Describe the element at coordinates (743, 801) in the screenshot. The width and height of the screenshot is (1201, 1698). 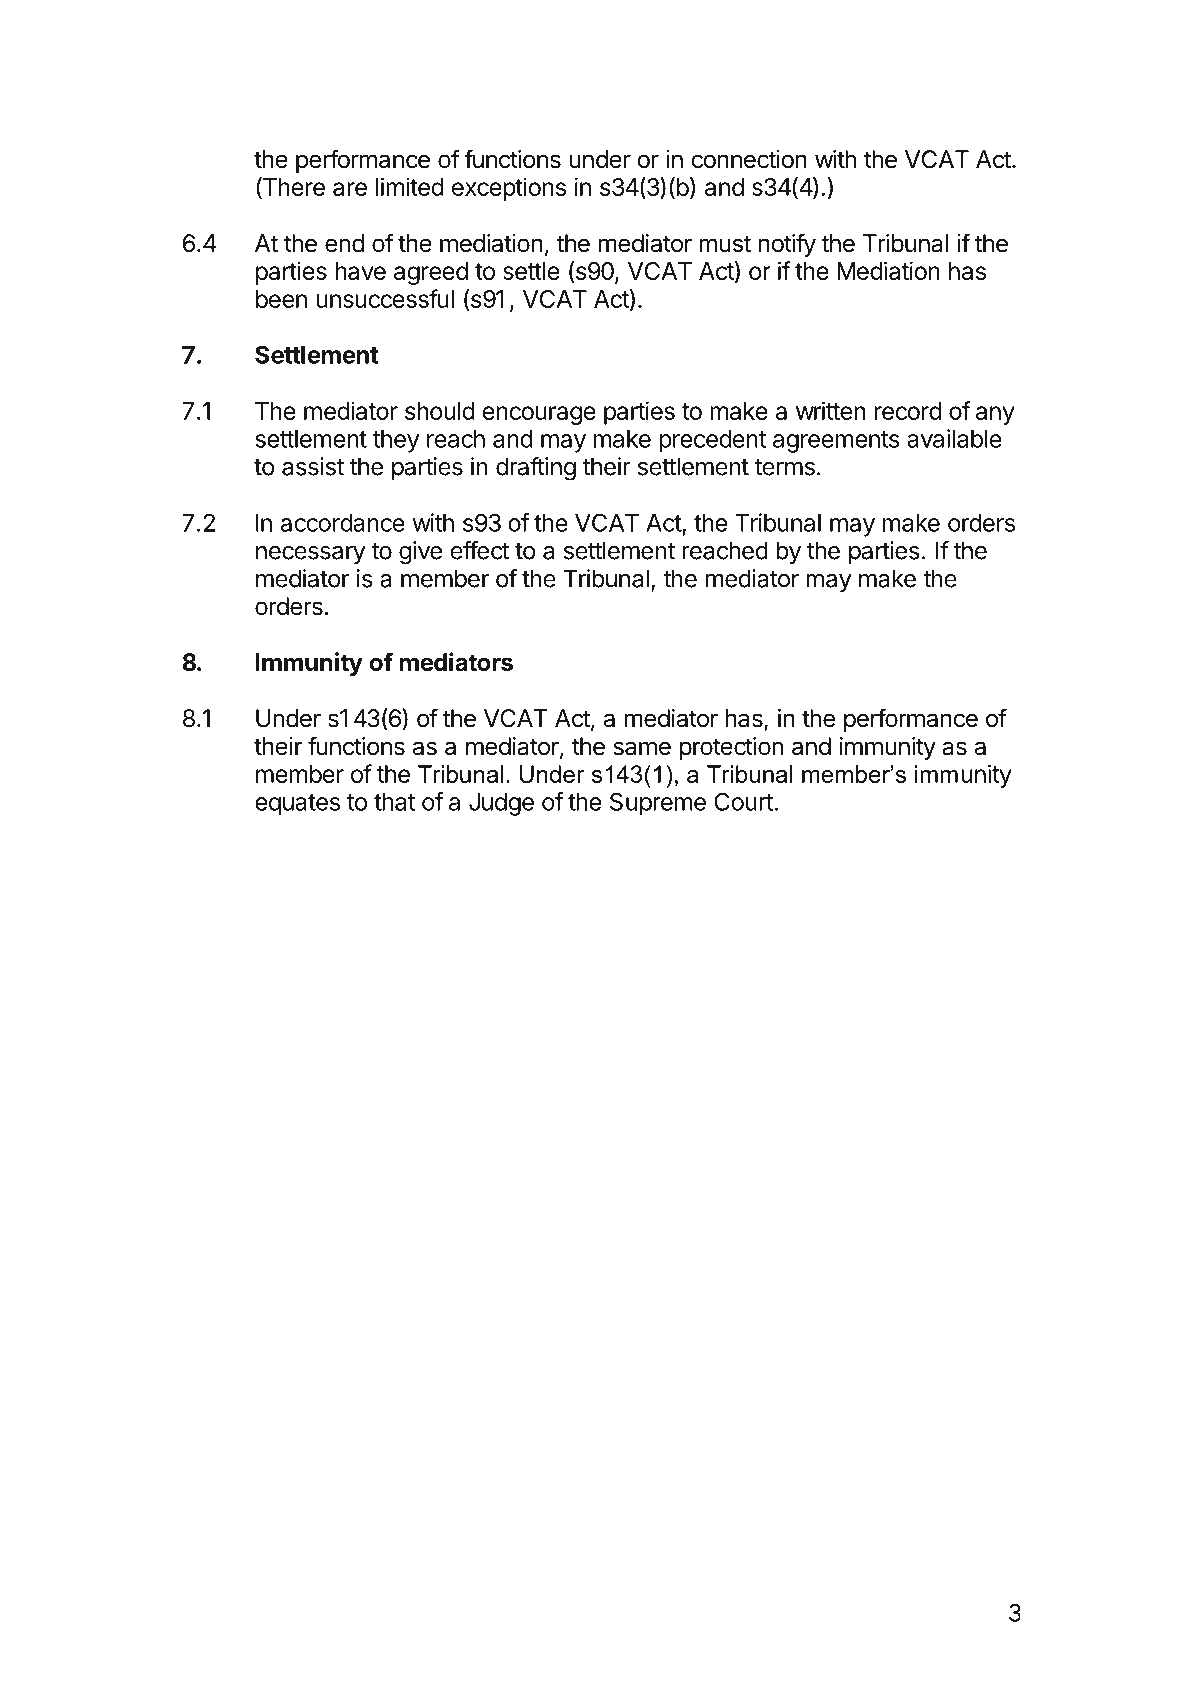
I see `Court` at that location.
